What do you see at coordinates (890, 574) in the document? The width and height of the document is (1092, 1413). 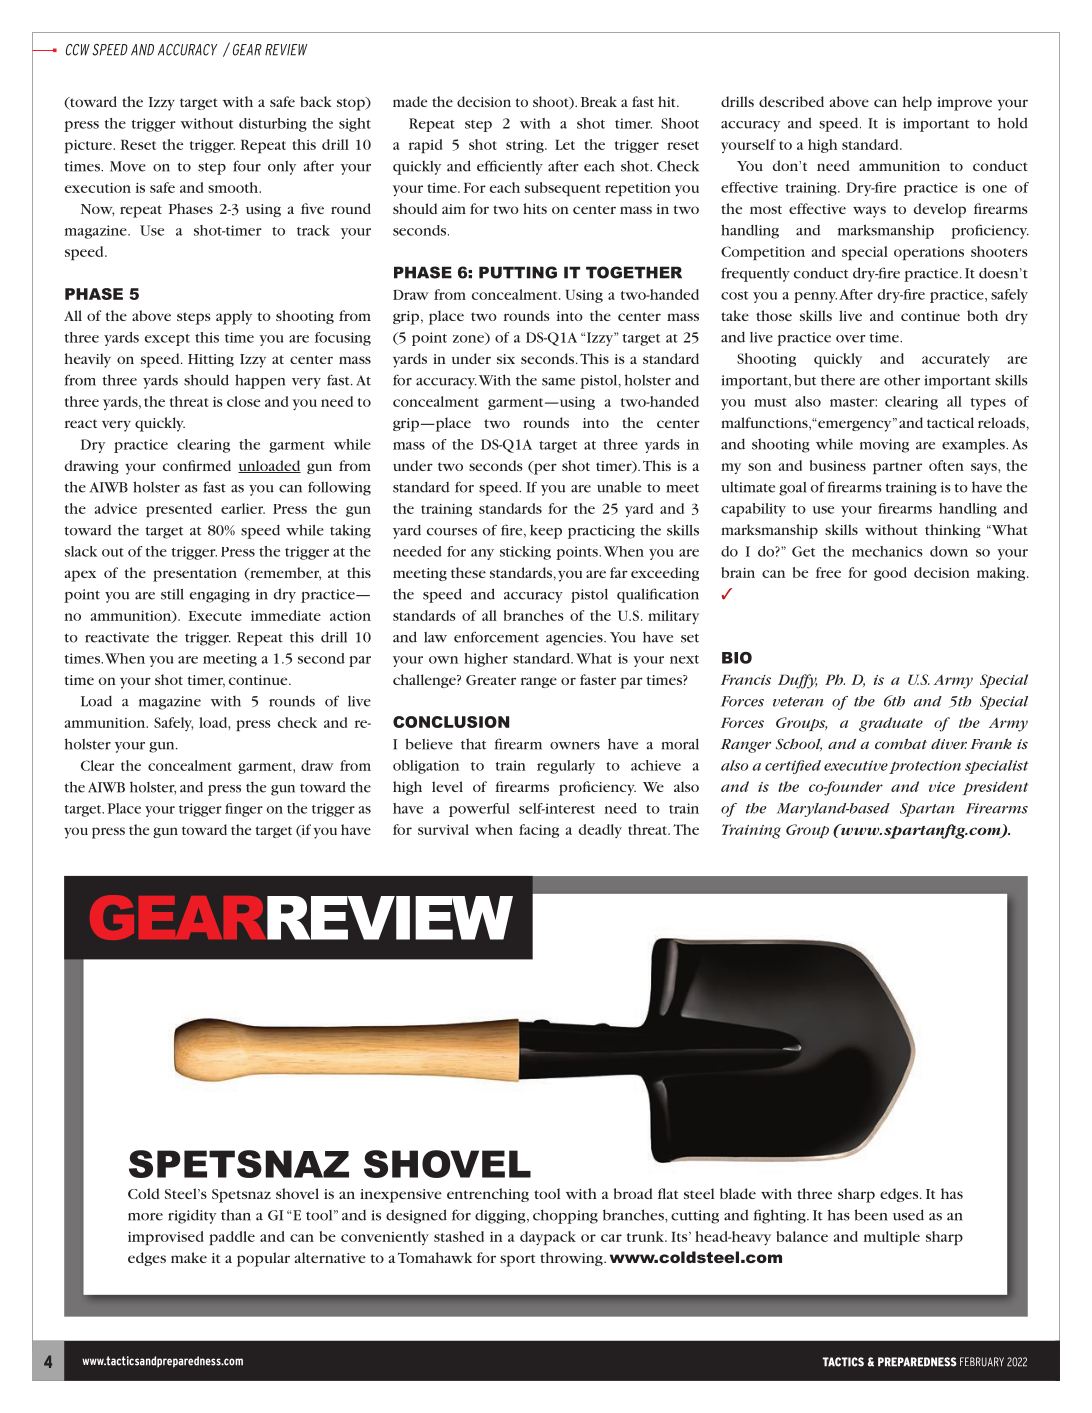 I see `good` at bounding box center [890, 574].
